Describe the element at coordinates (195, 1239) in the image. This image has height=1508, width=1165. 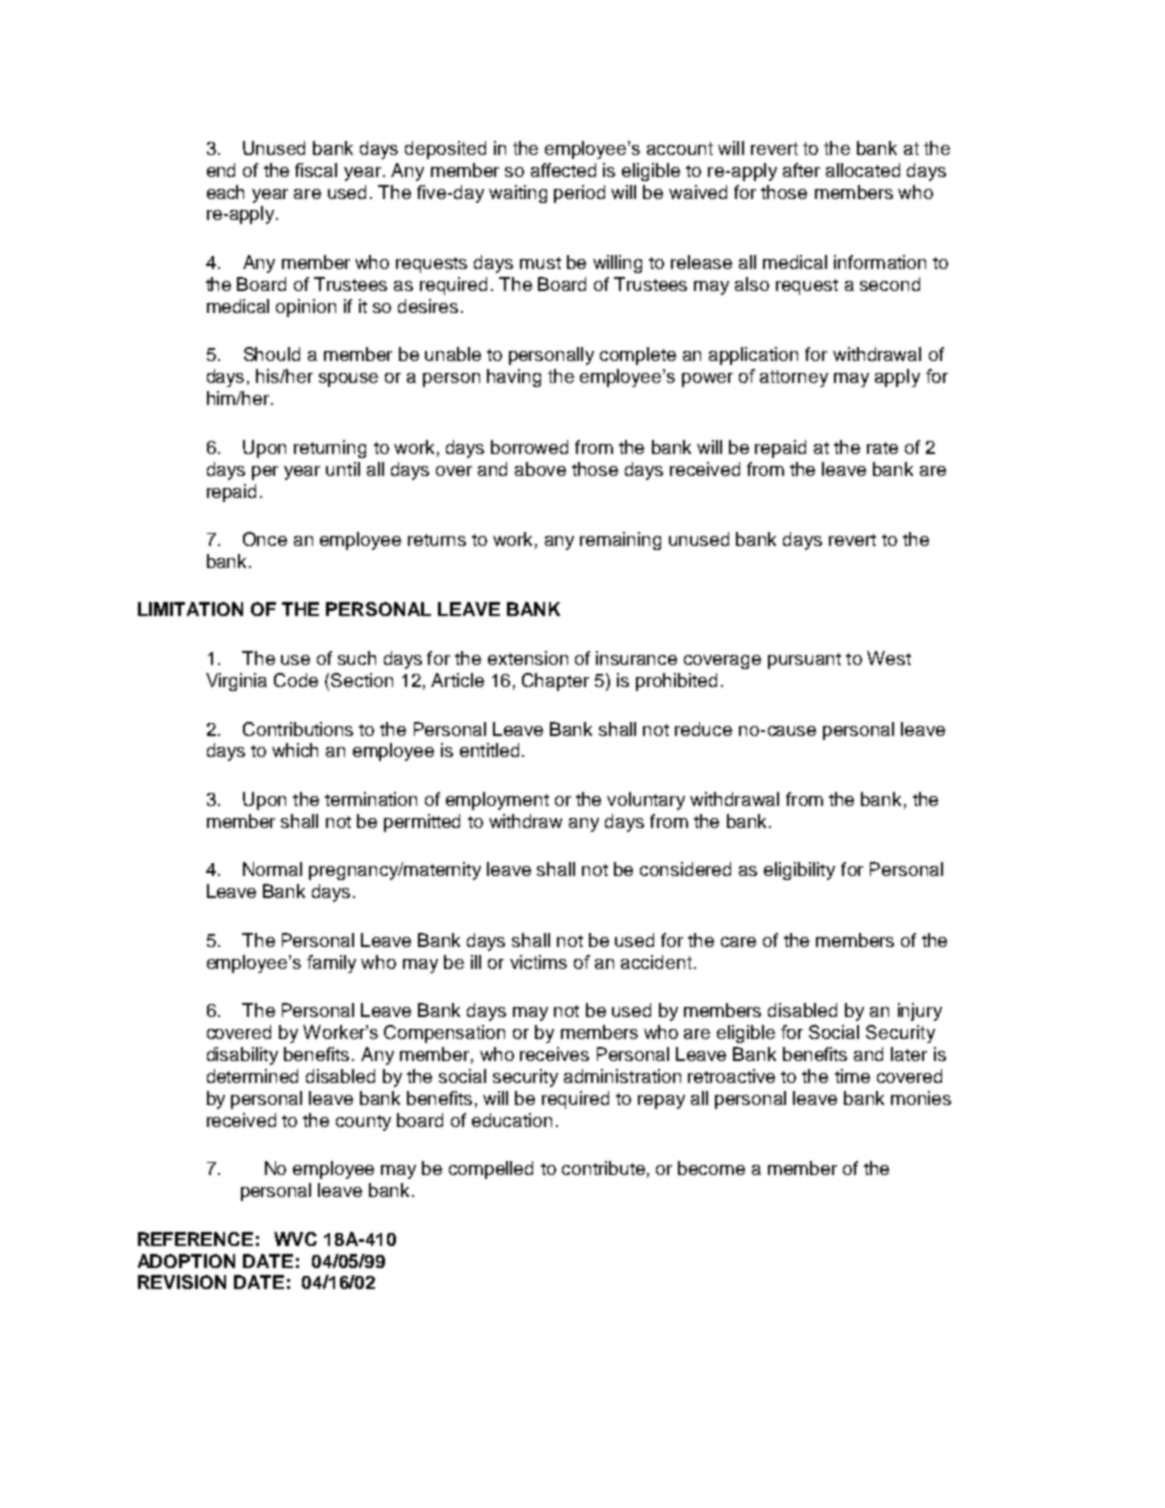
I see `REFERENCE` at that location.
